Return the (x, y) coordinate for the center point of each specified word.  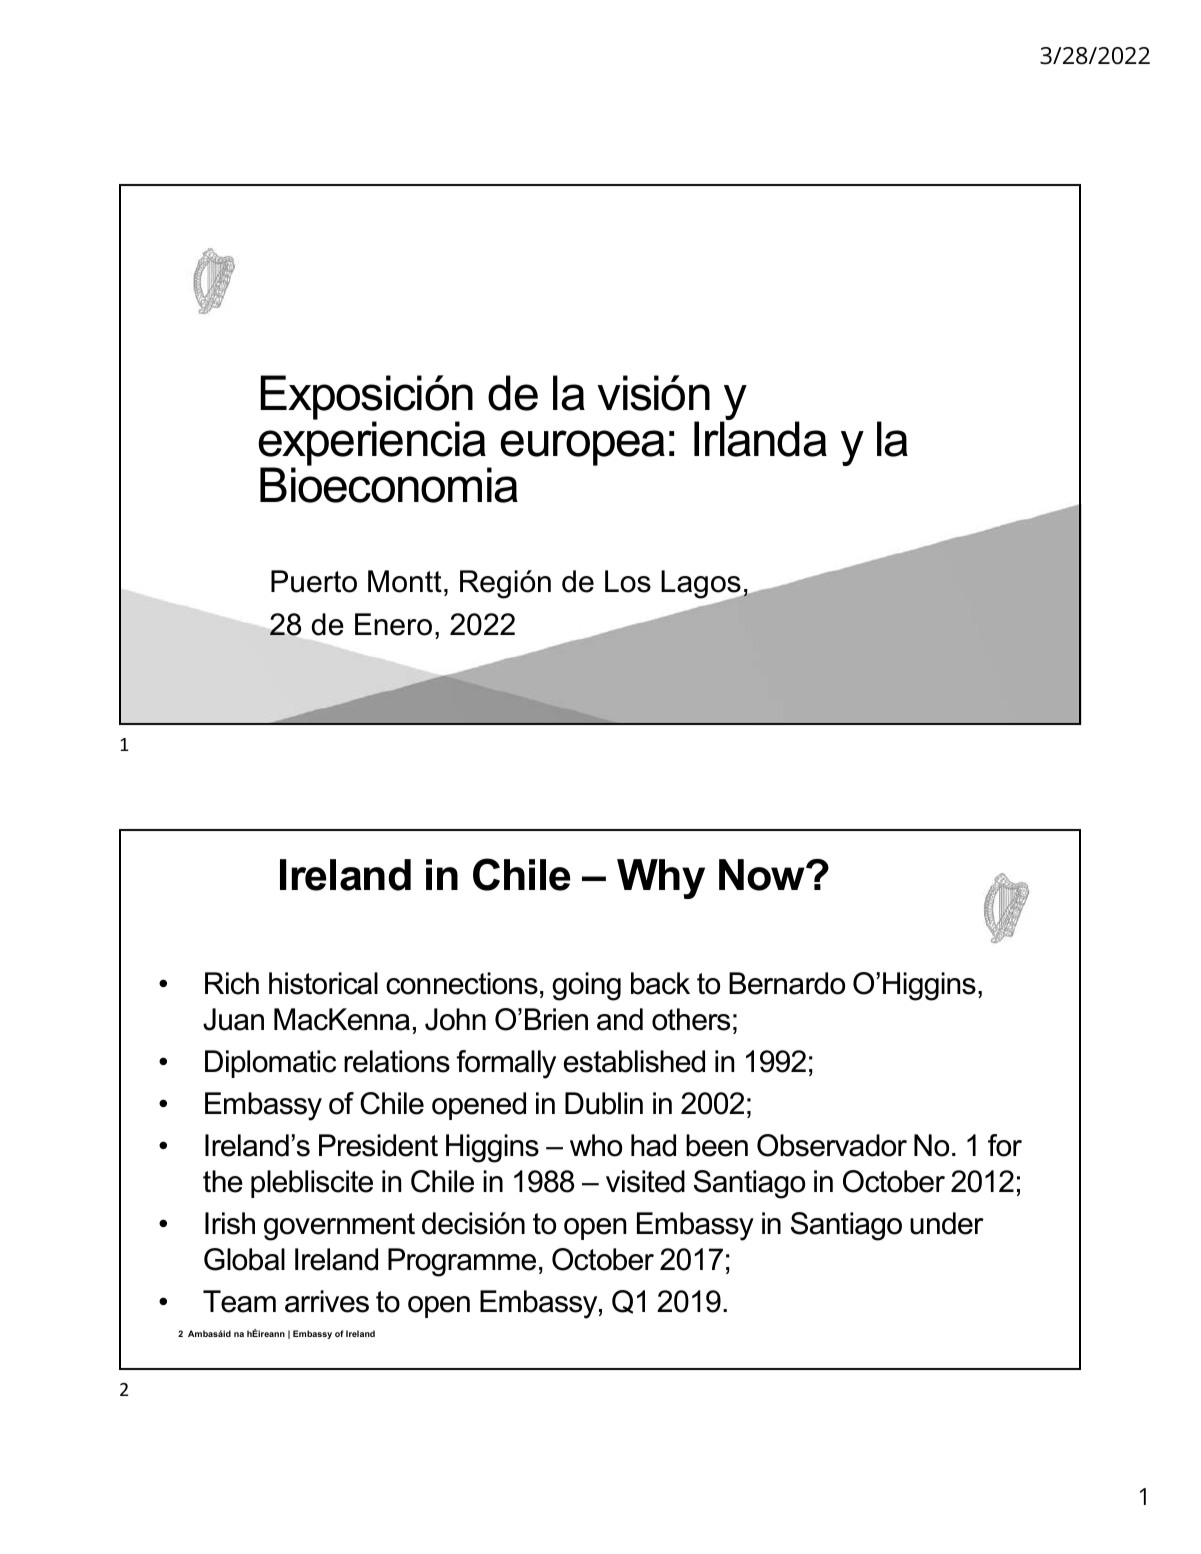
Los (628, 581)
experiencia (373, 443)
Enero (393, 624)
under (947, 1223)
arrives (327, 1301)
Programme (462, 1262)
